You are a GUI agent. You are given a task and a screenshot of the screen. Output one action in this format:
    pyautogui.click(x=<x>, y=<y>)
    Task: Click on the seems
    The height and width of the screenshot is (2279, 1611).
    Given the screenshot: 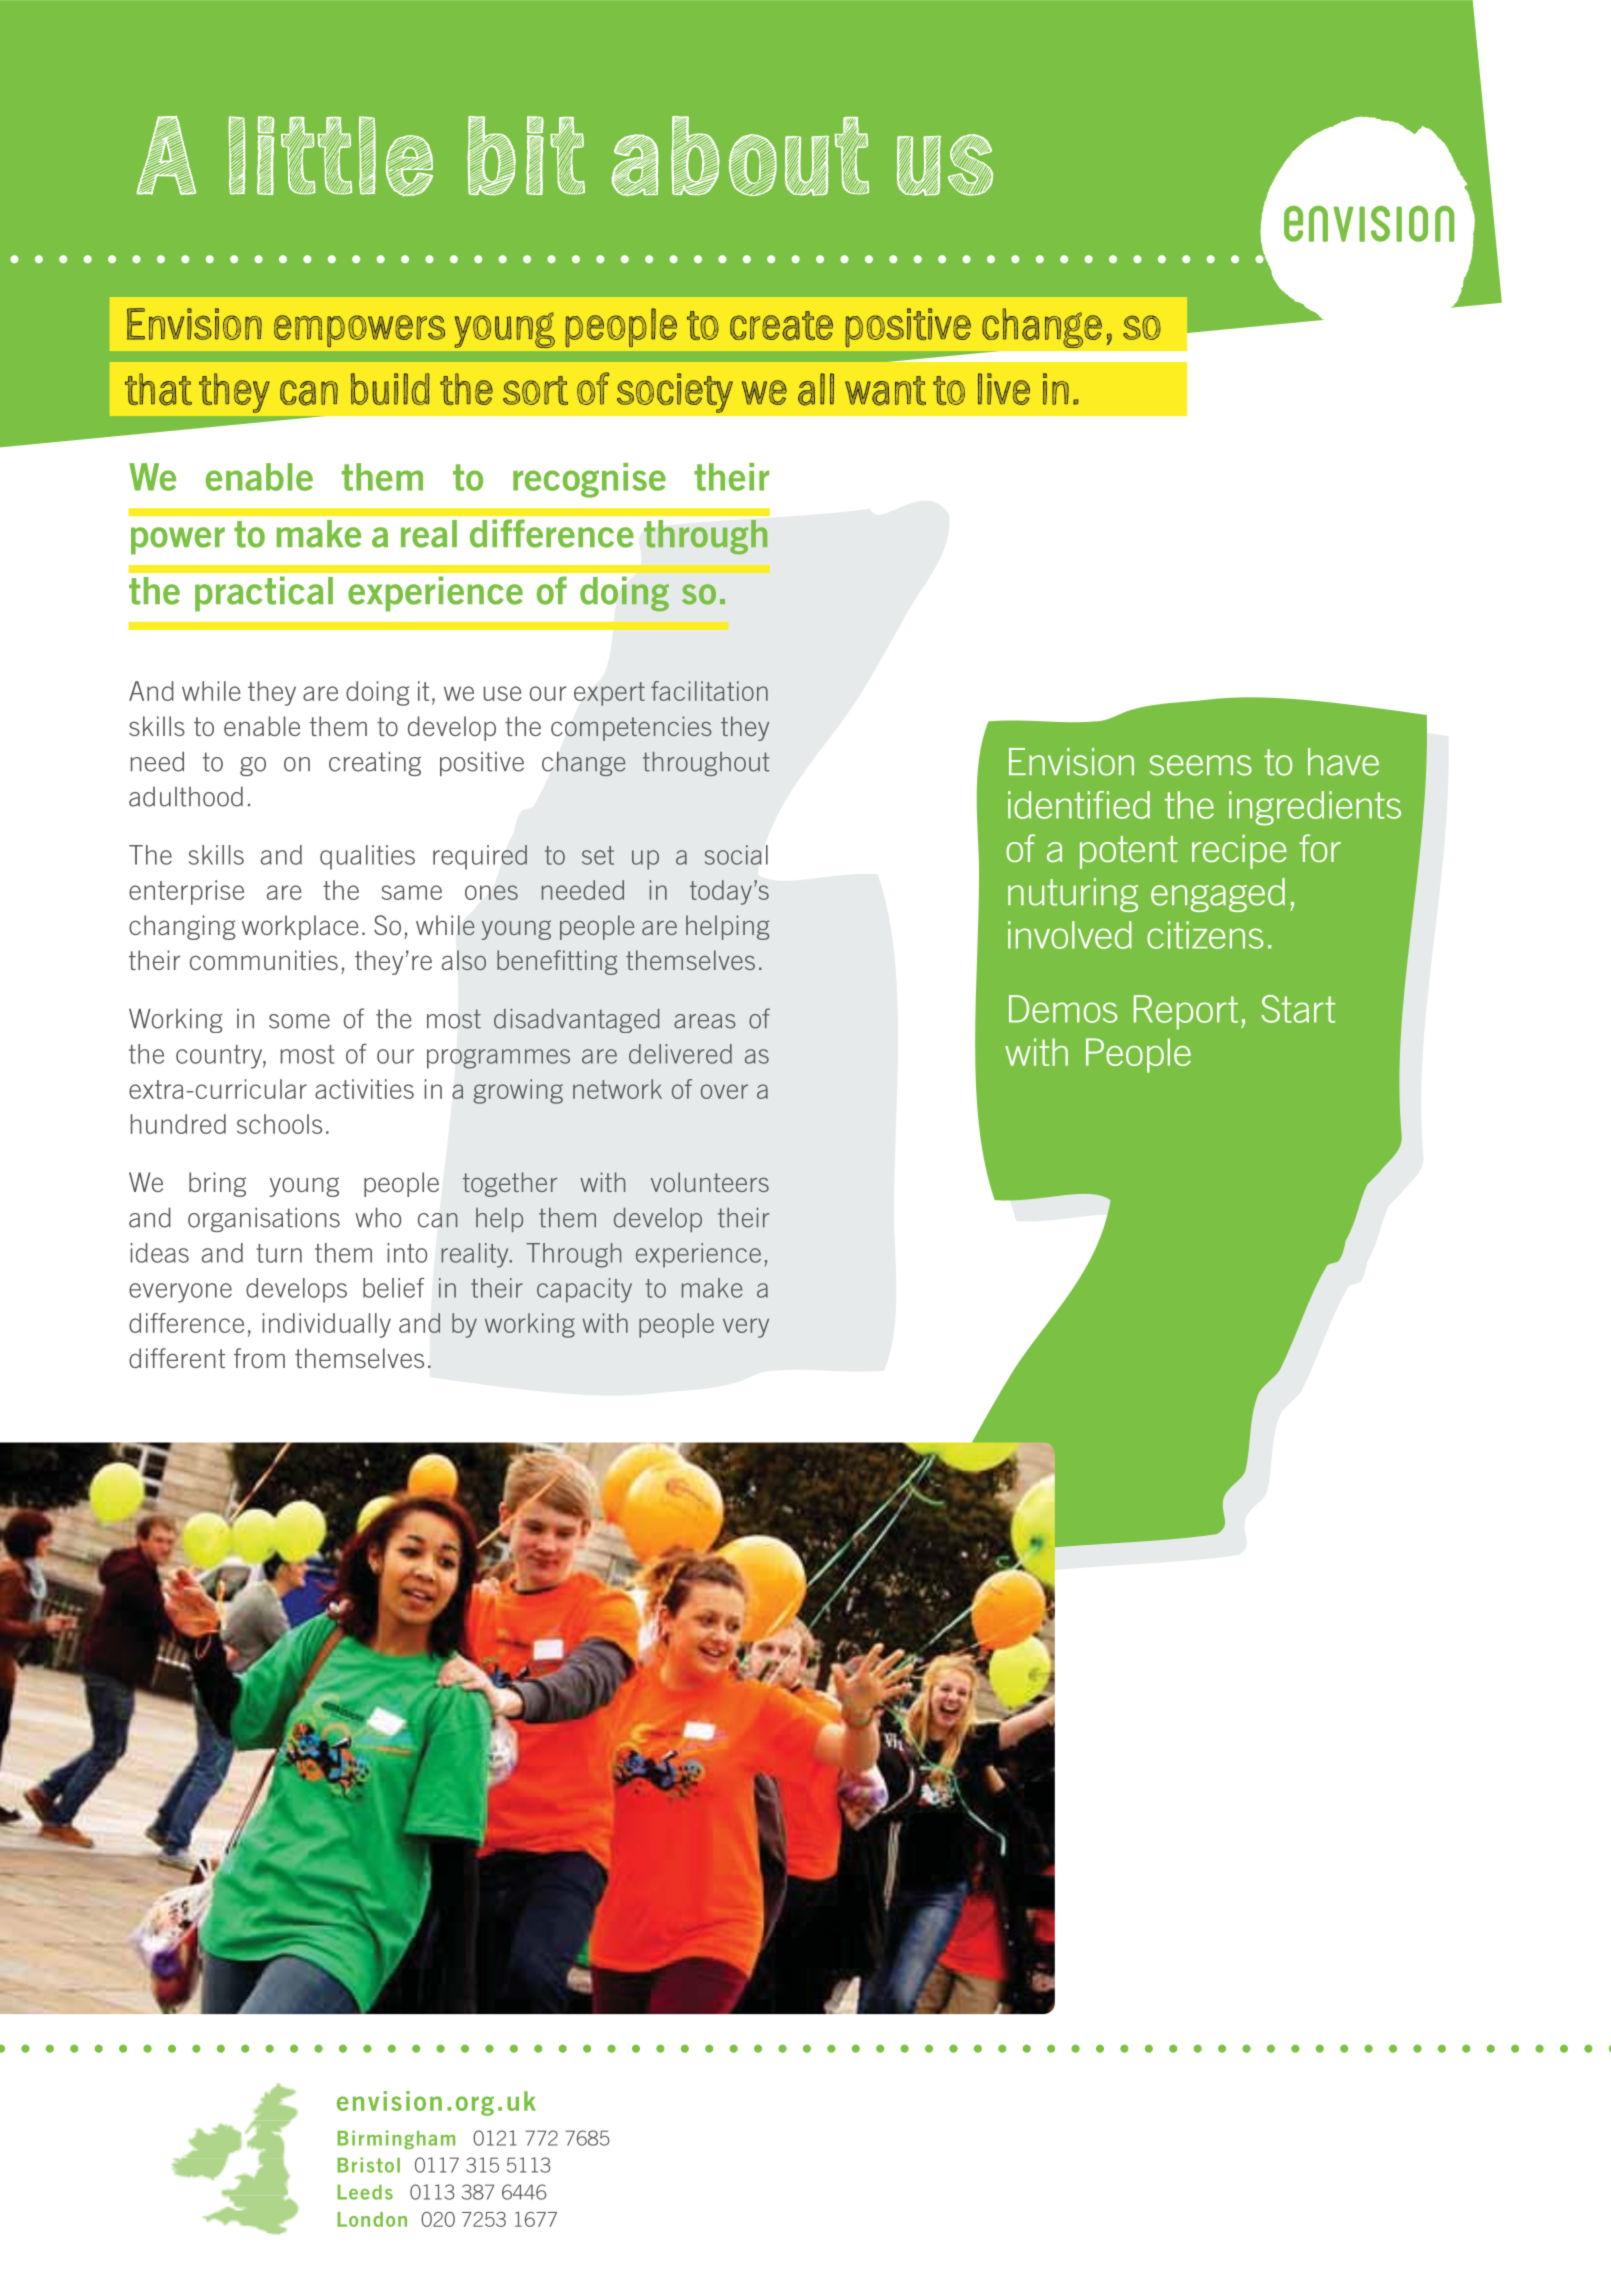 What is the action you would take?
    pyautogui.click(x=1200, y=765)
